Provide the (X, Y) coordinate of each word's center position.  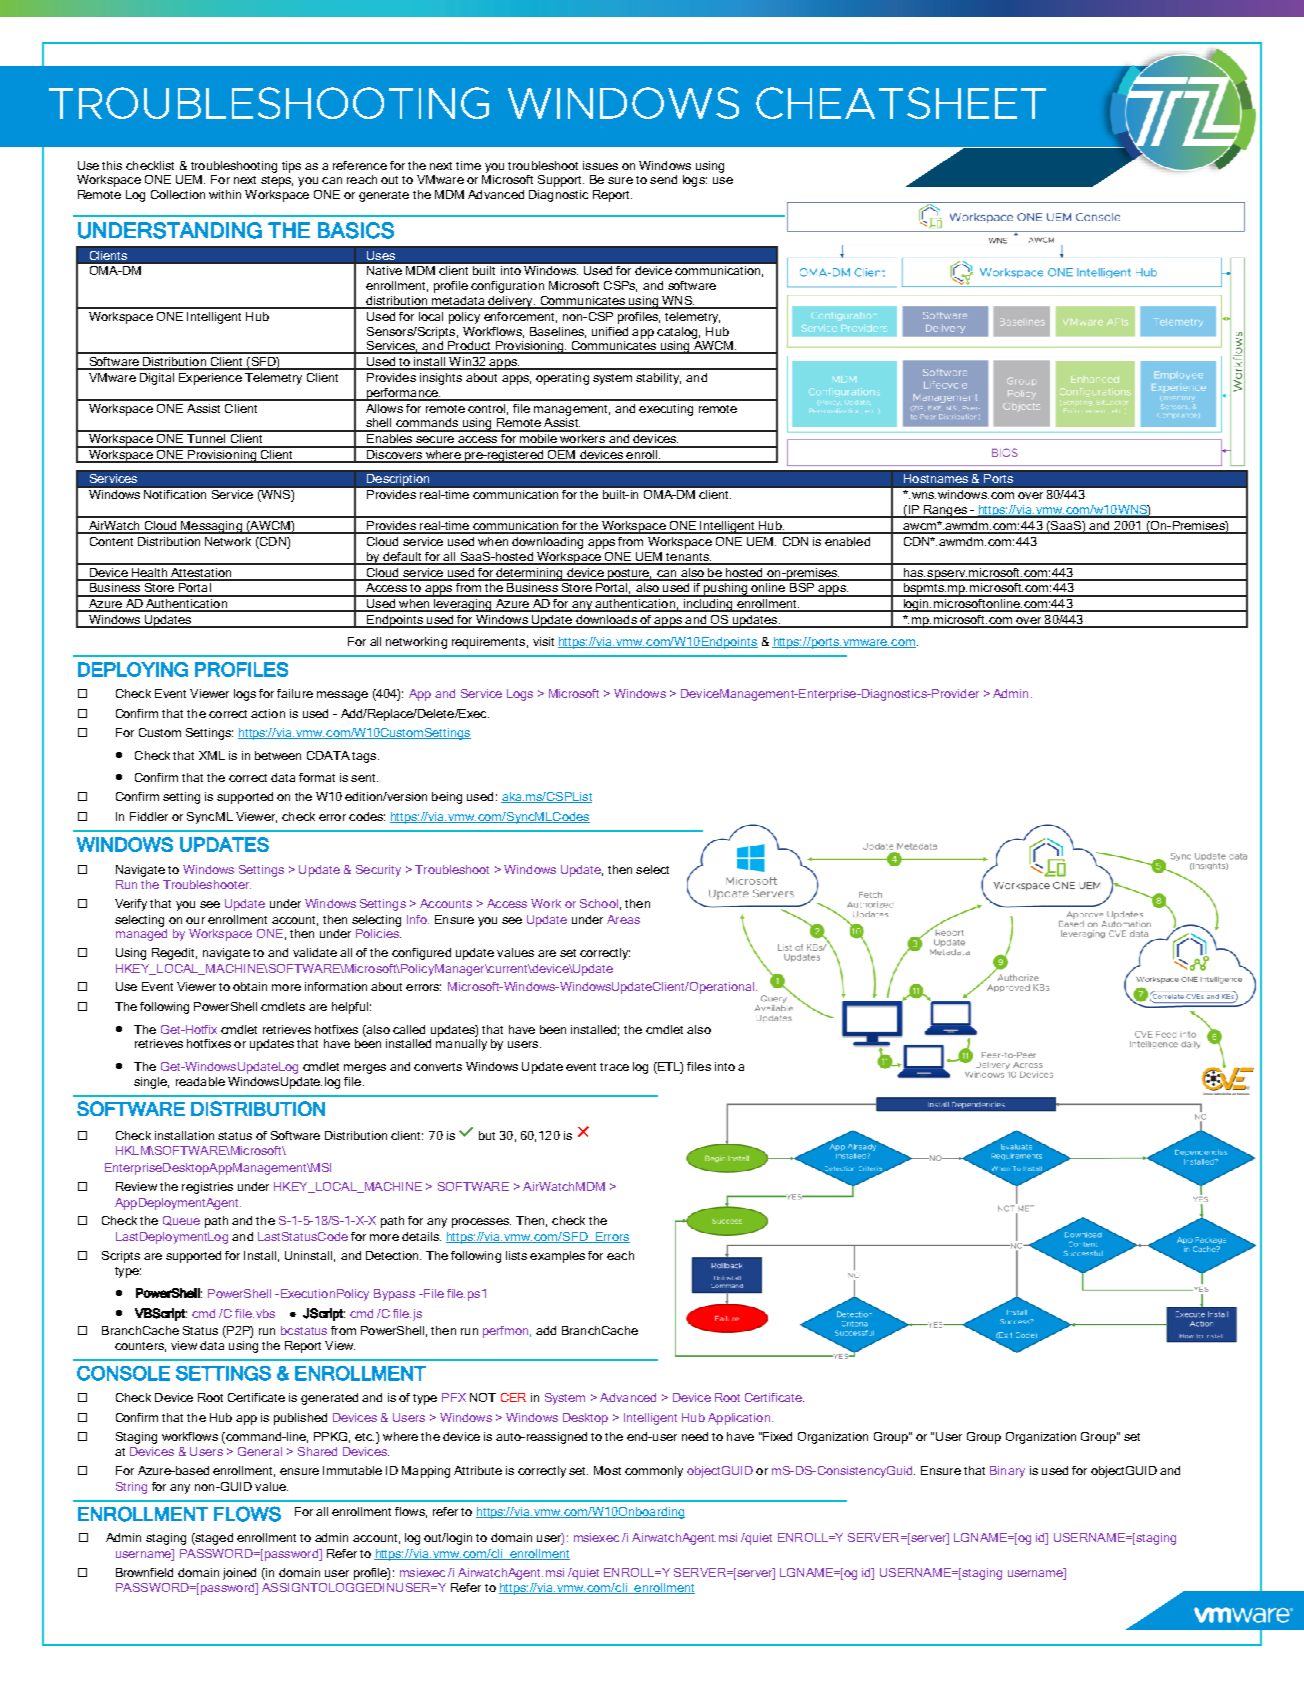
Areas (623, 919)
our (195, 920)
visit (543, 641)
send (663, 179)
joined (239, 1574)
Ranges (945, 511)
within (225, 194)
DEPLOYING (133, 669)
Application (739, 1419)
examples (557, 1257)
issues (600, 165)
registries (207, 1188)
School (599, 903)
